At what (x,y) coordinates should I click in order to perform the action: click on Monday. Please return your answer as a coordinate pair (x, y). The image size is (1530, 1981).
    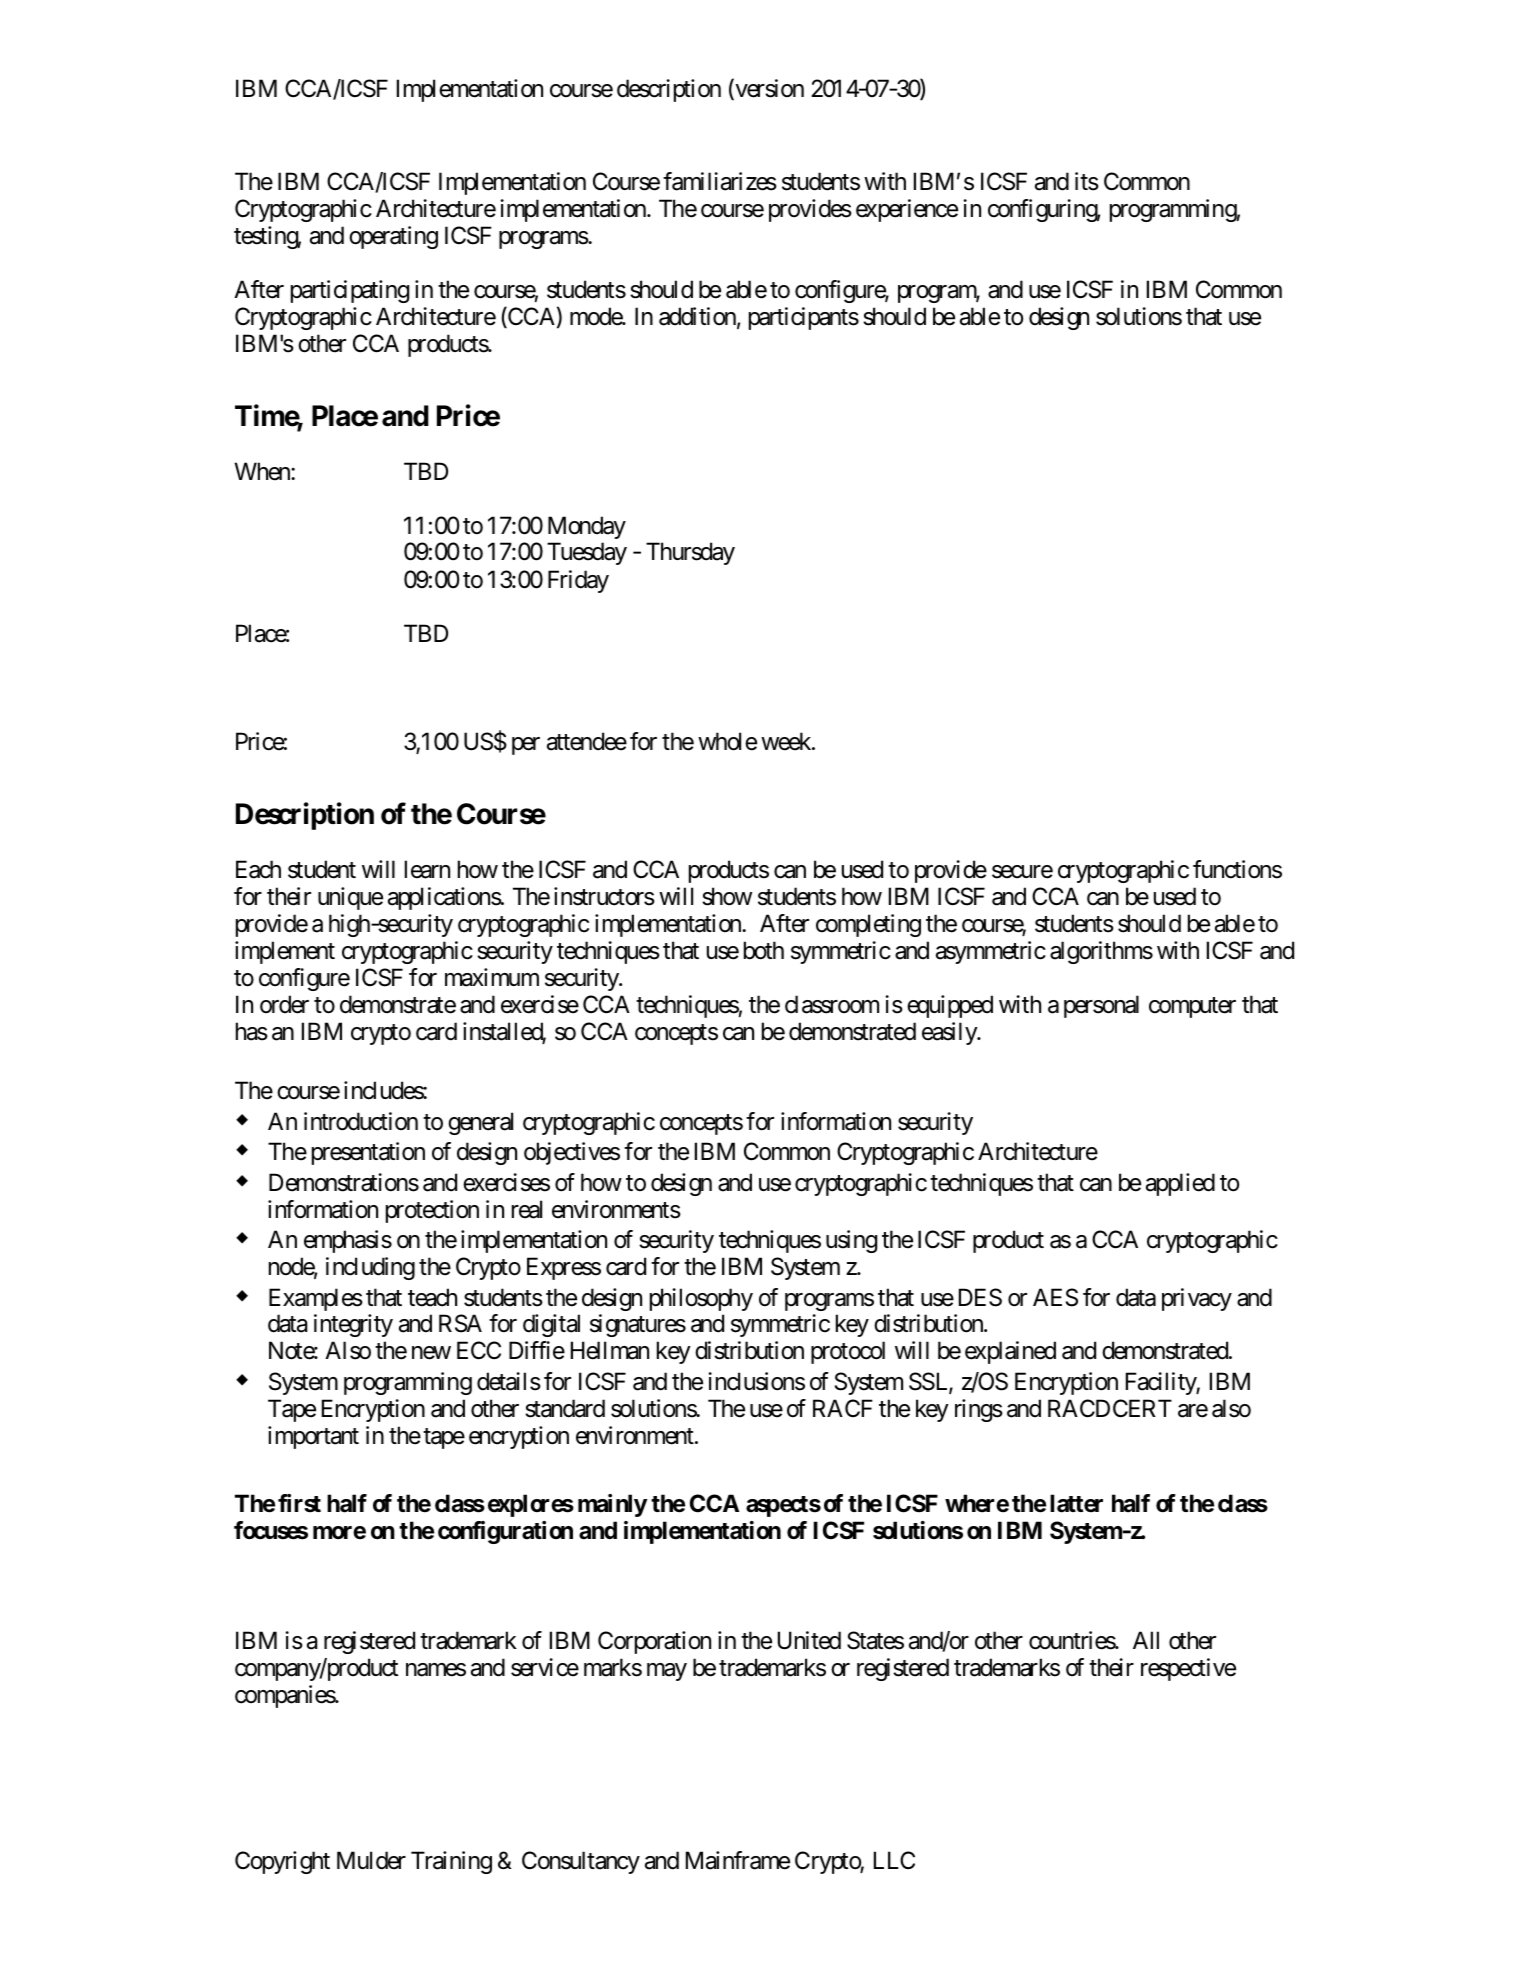
    Looking at the image, I should click on (587, 527).
